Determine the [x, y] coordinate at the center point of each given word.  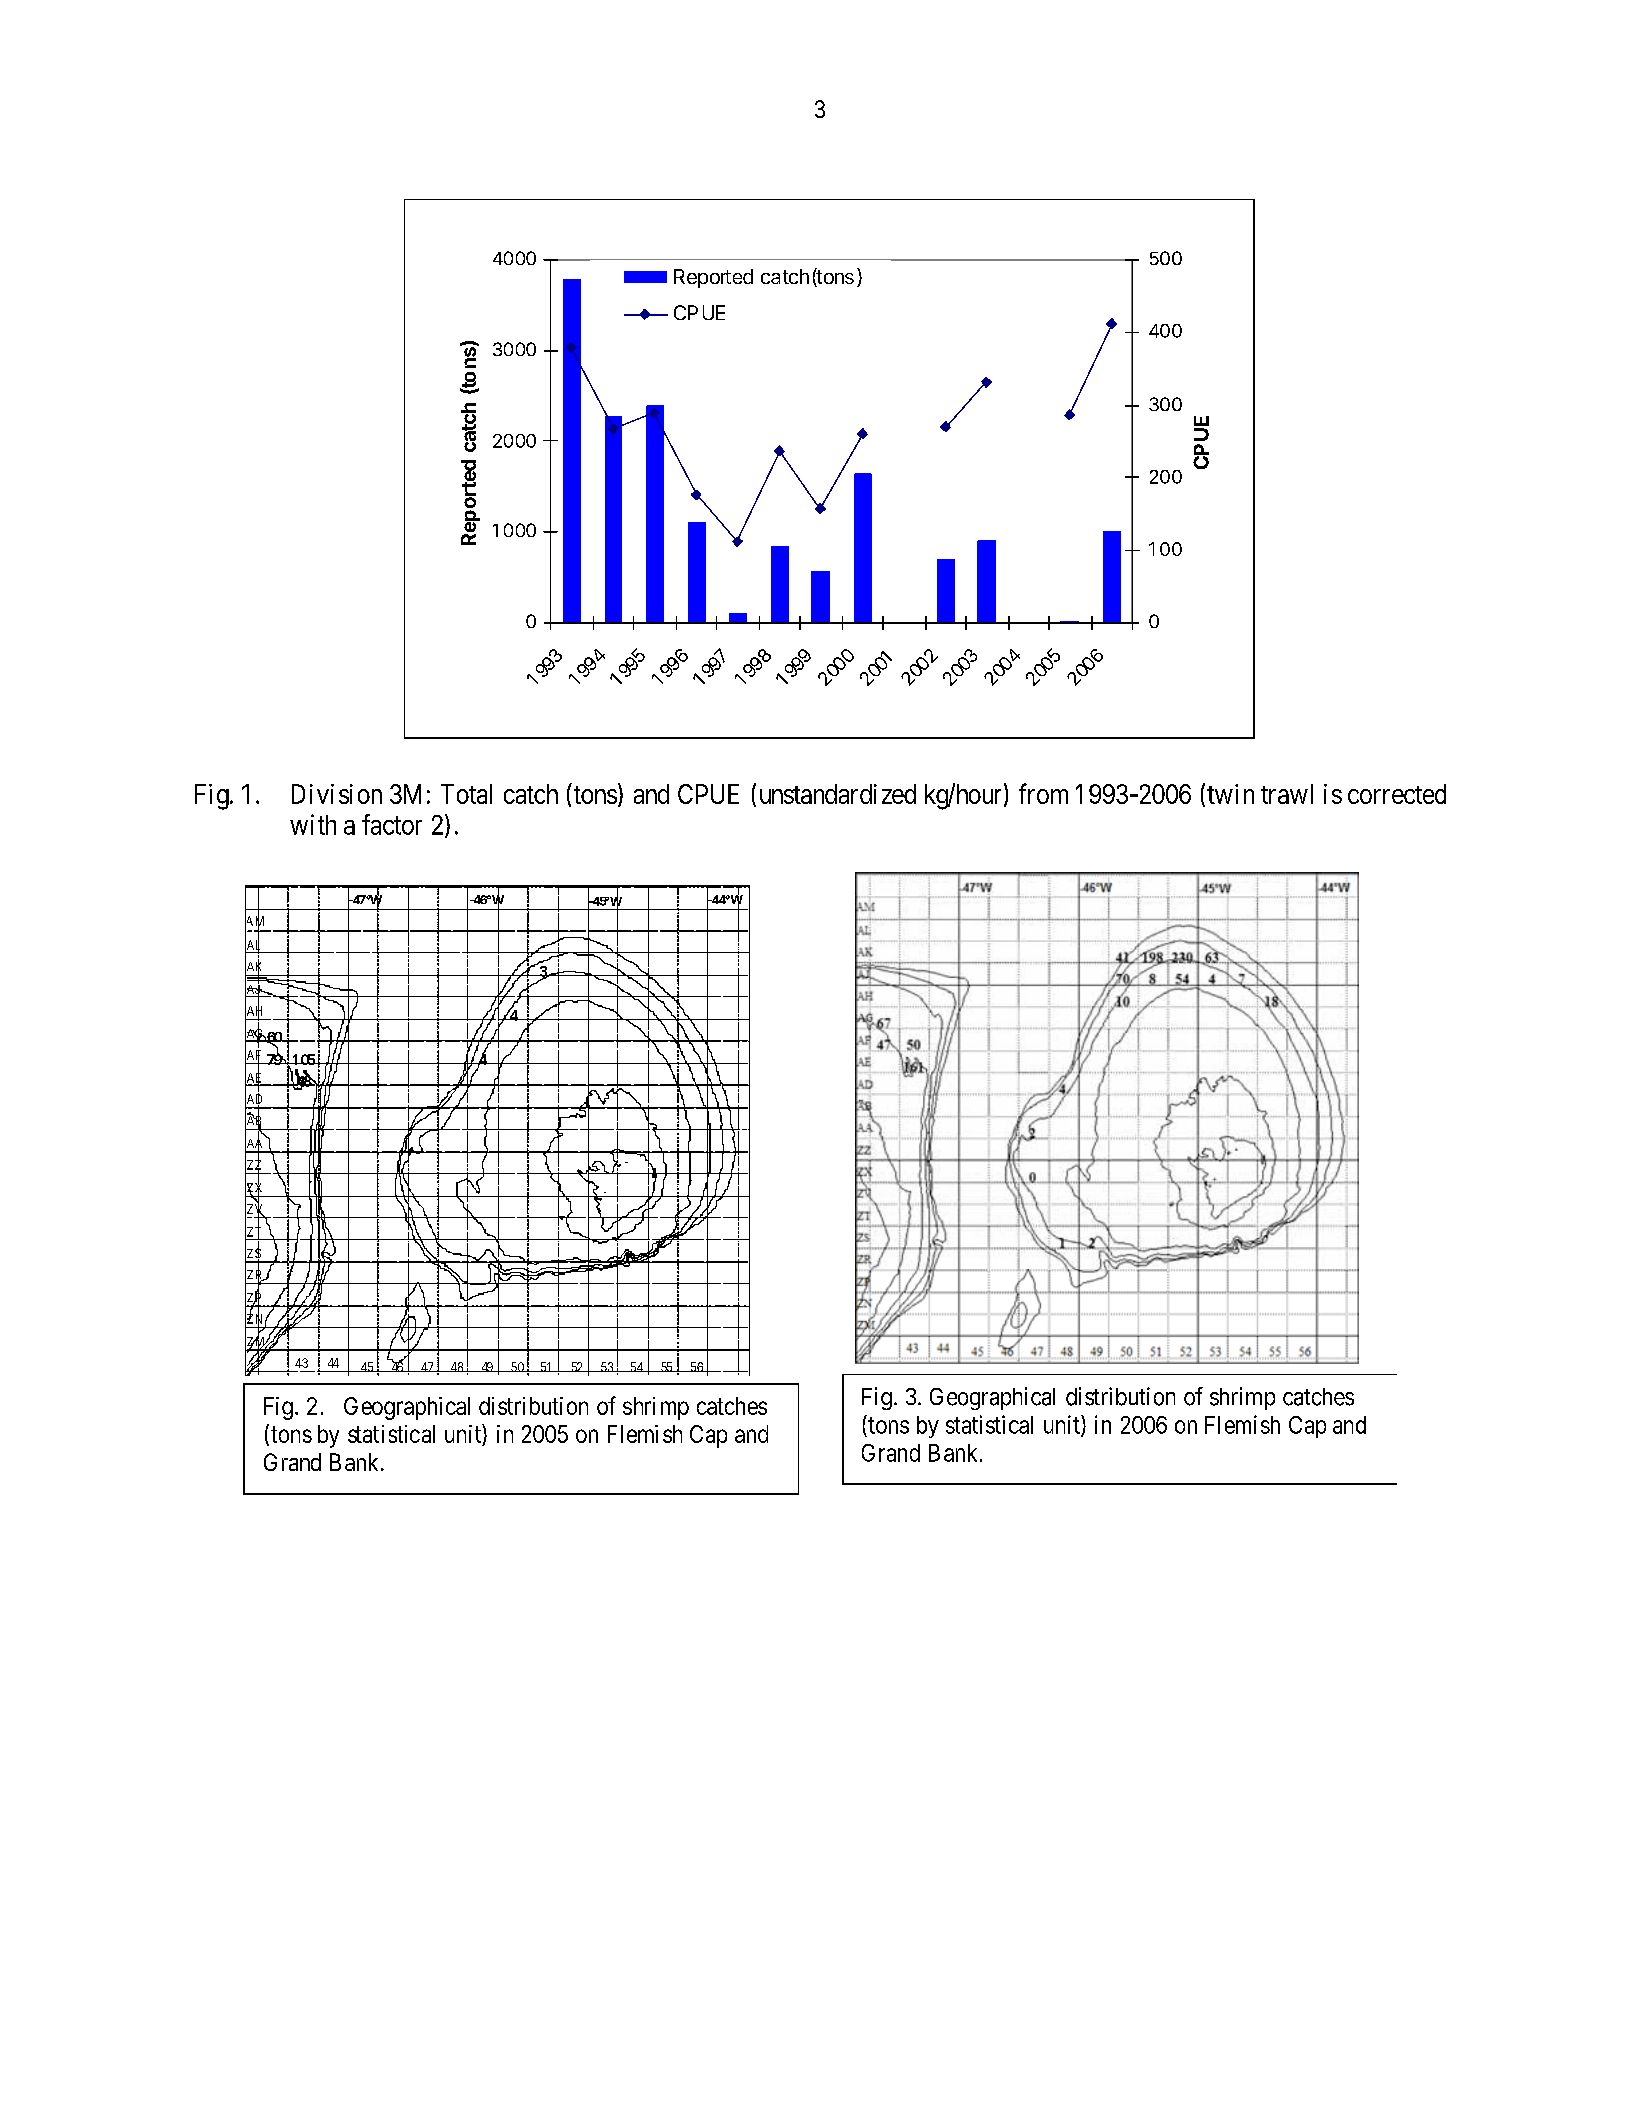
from [1043, 793]
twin [1230, 794]
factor [392, 824]
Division [337, 794]
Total [466, 794]
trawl [1287, 794]
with [313, 824]
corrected [1397, 794]
